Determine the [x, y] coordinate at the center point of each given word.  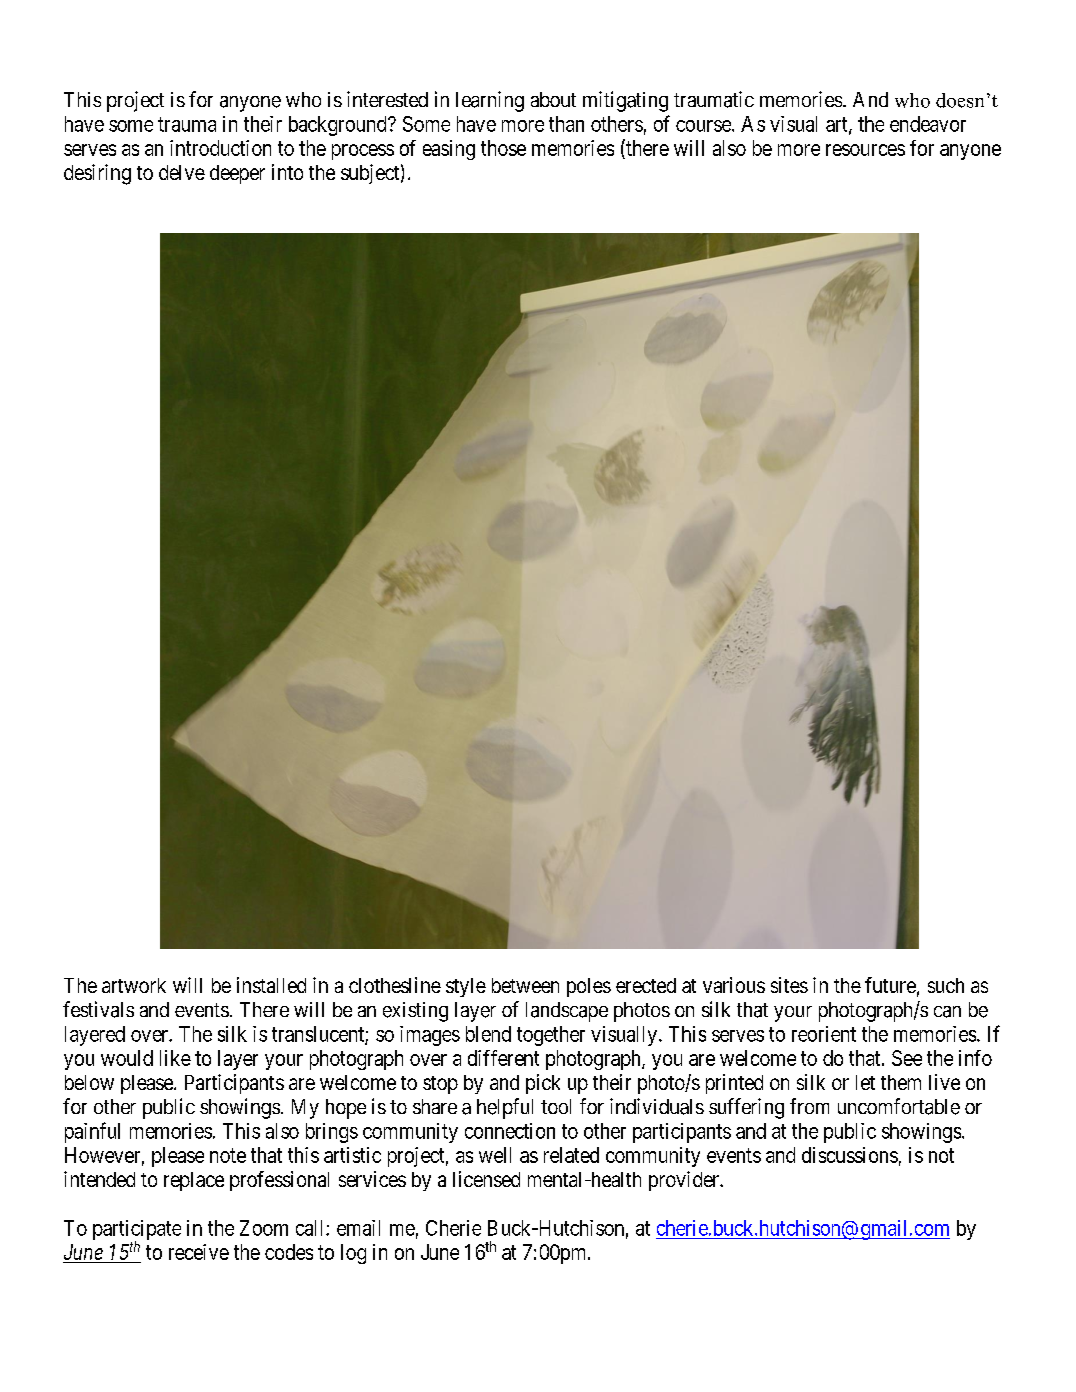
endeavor [928, 124]
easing [449, 150]
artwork [134, 985]
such [946, 985]
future [890, 985]
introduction [220, 148]
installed [271, 985]
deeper [237, 174]
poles [589, 987]
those [503, 148]
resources [865, 150]
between [525, 985]
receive [199, 1252]
